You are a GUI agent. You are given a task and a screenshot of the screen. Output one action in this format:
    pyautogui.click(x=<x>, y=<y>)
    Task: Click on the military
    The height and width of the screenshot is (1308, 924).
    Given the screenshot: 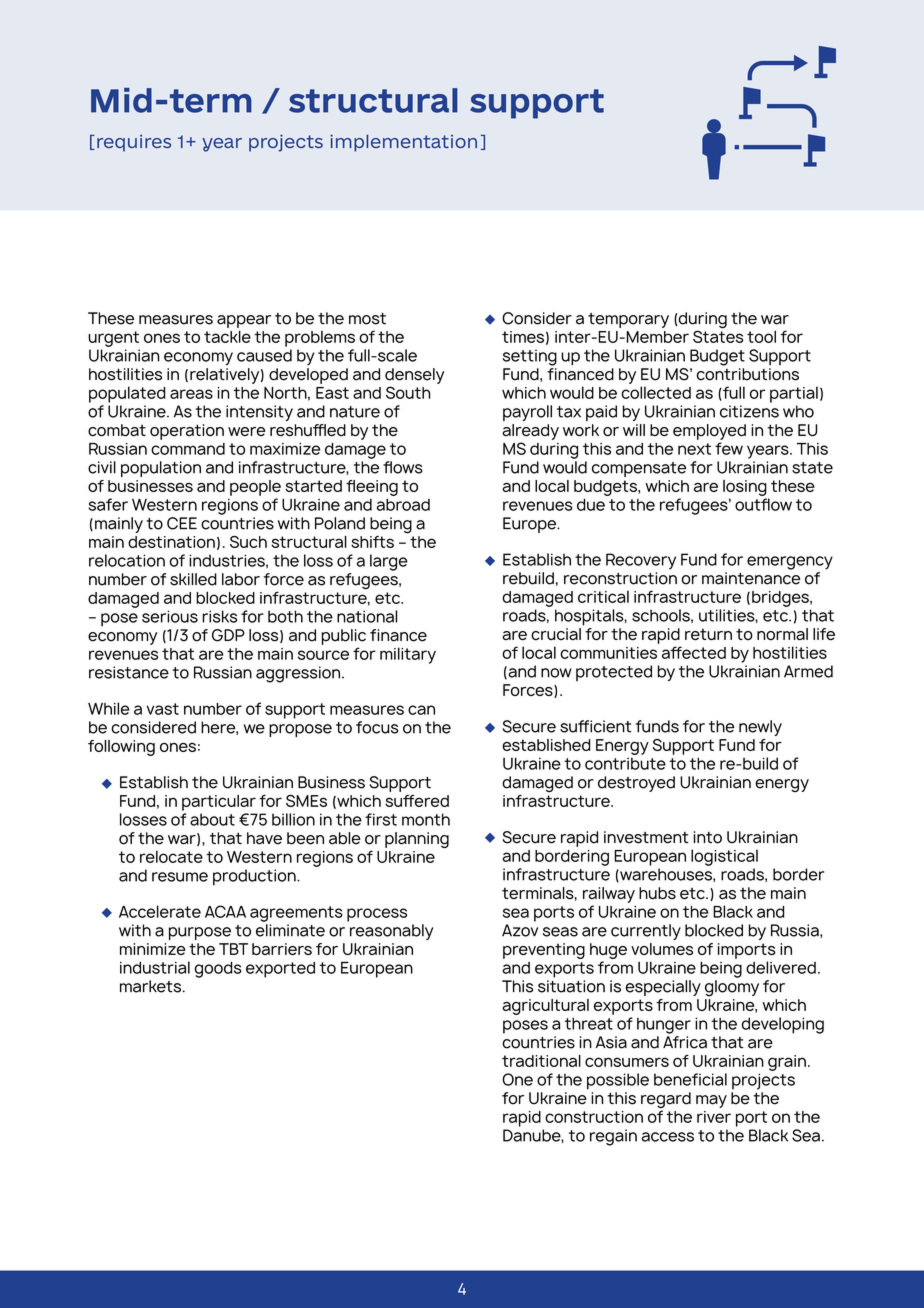 What is the action you would take?
    pyautogui.click(x=408, y=655)
